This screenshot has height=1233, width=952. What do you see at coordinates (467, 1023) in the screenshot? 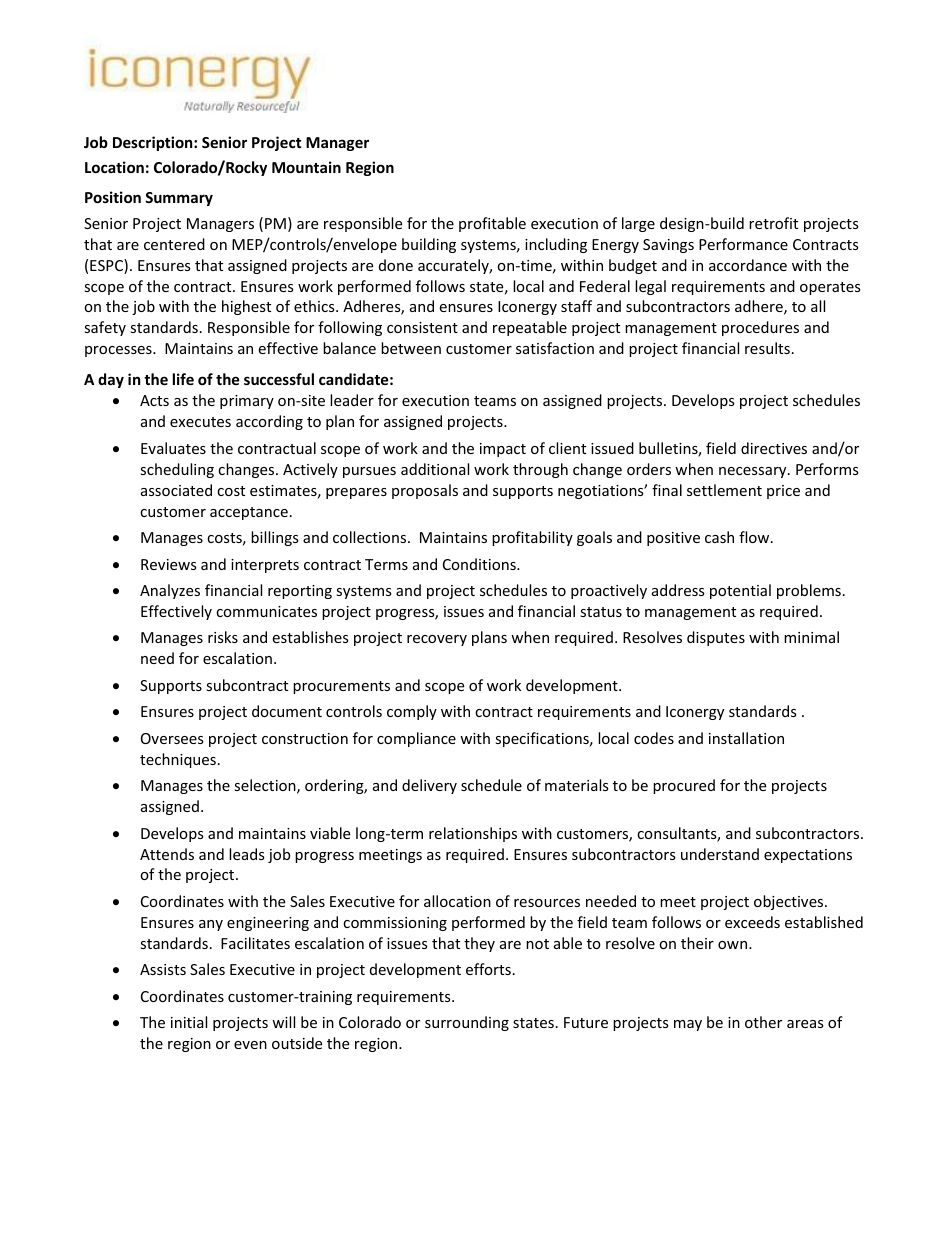
I see `surrounding` at bounding box center [467, 1023].
